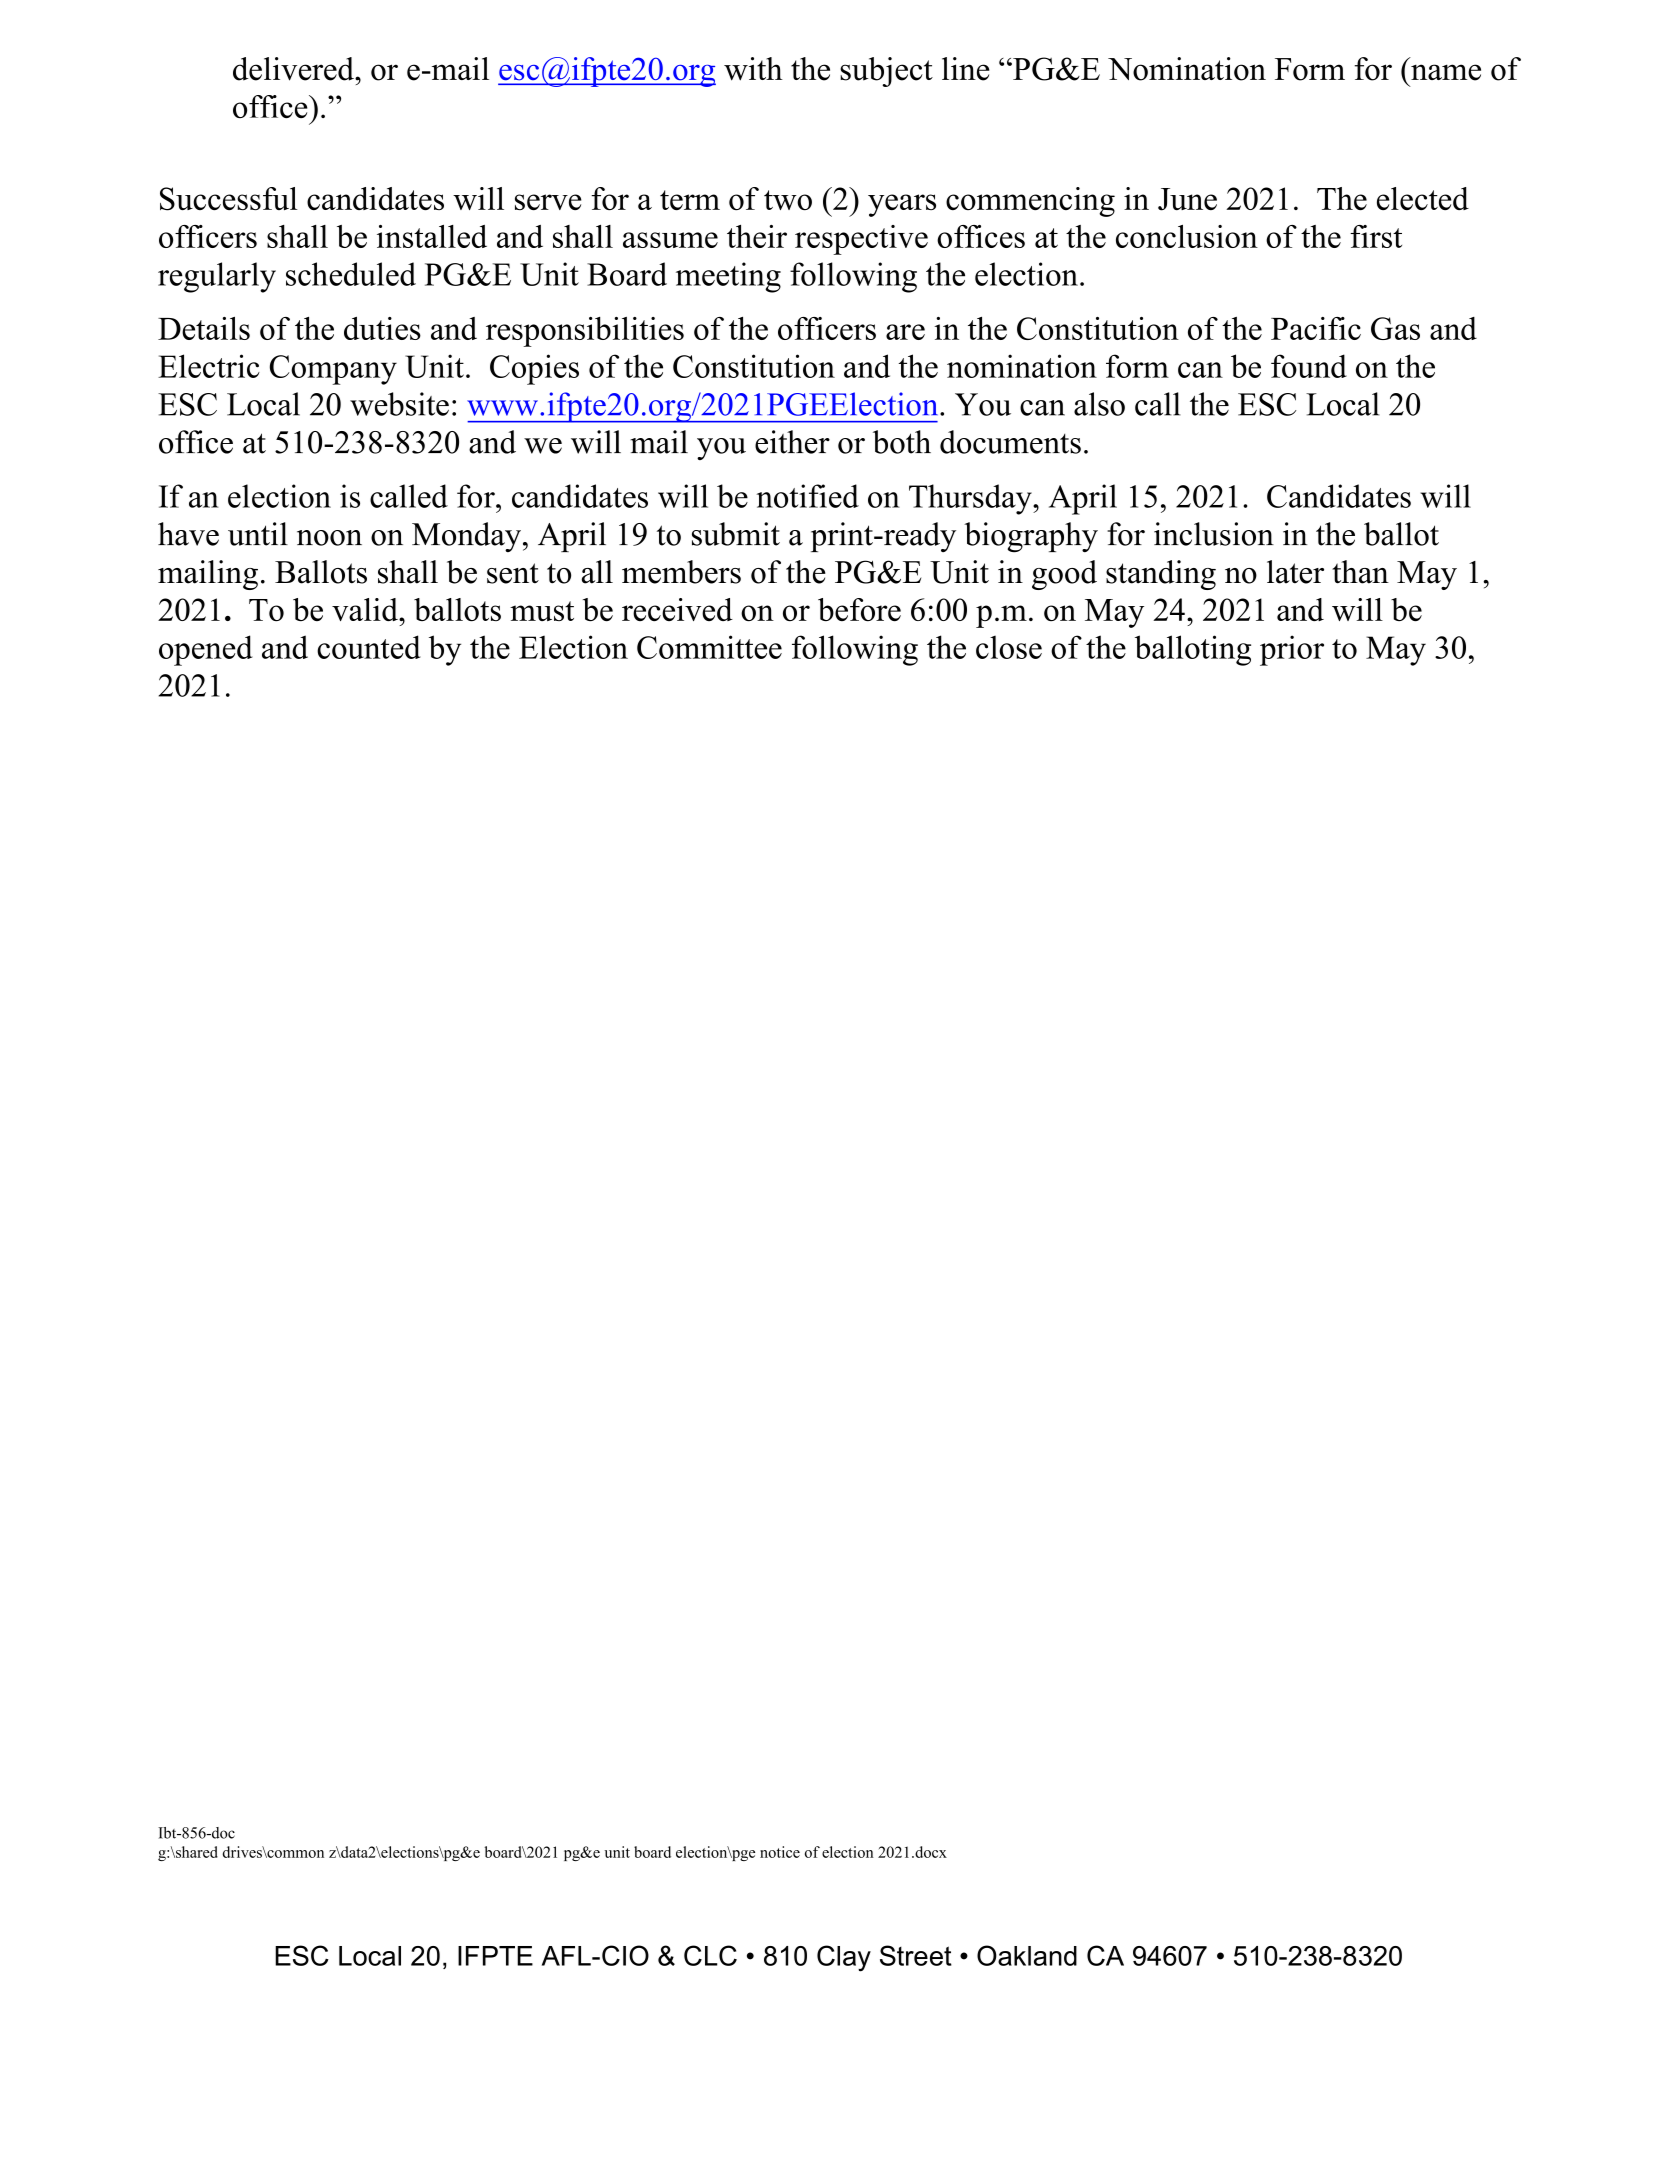 The height and width of the image is (2170, 1677). What do you see at coordinates (709, 647) in the image?
I see `Committee` at bounding box center [709, 647].
